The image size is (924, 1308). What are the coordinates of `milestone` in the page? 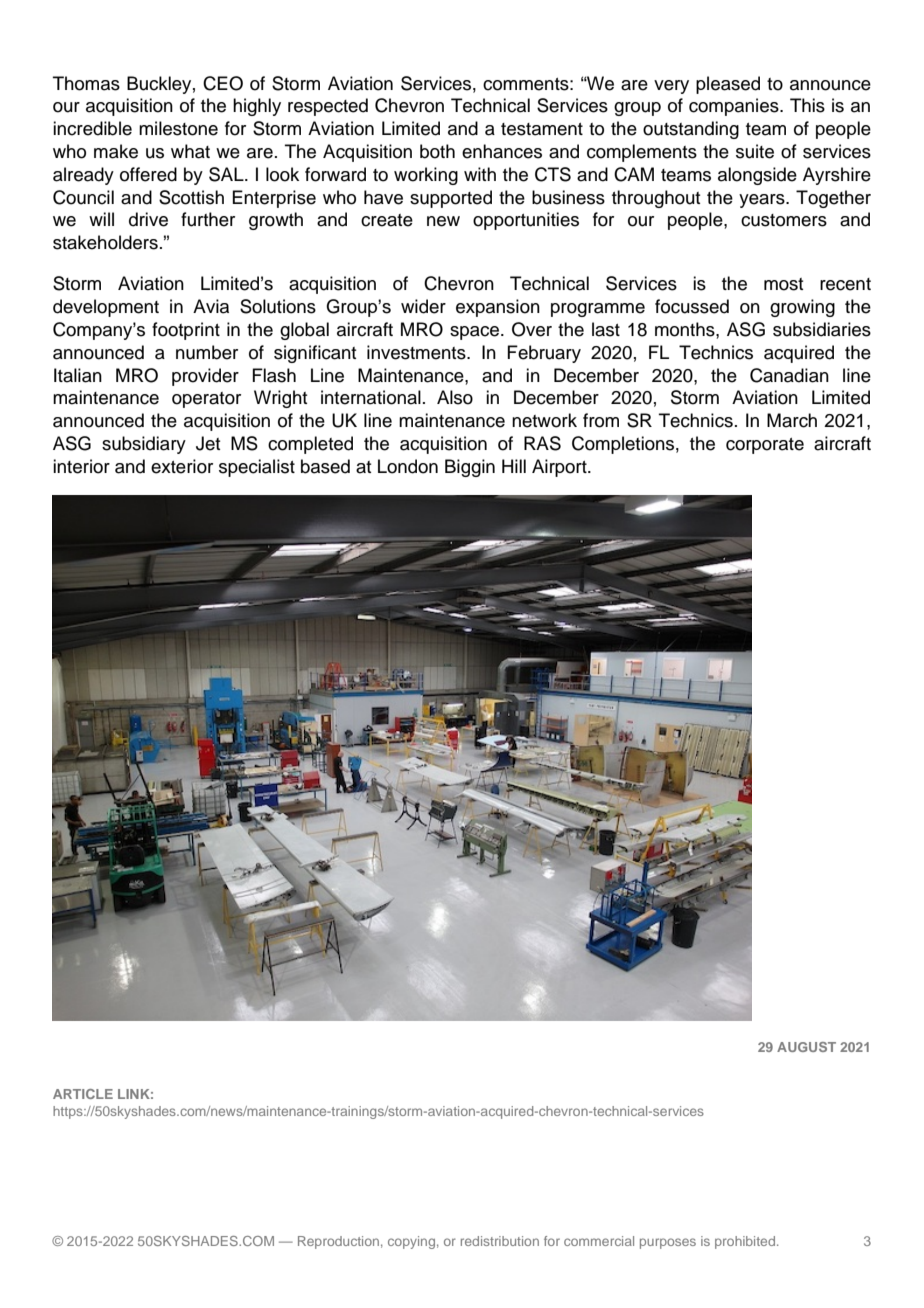 It's located at (178, 128).
